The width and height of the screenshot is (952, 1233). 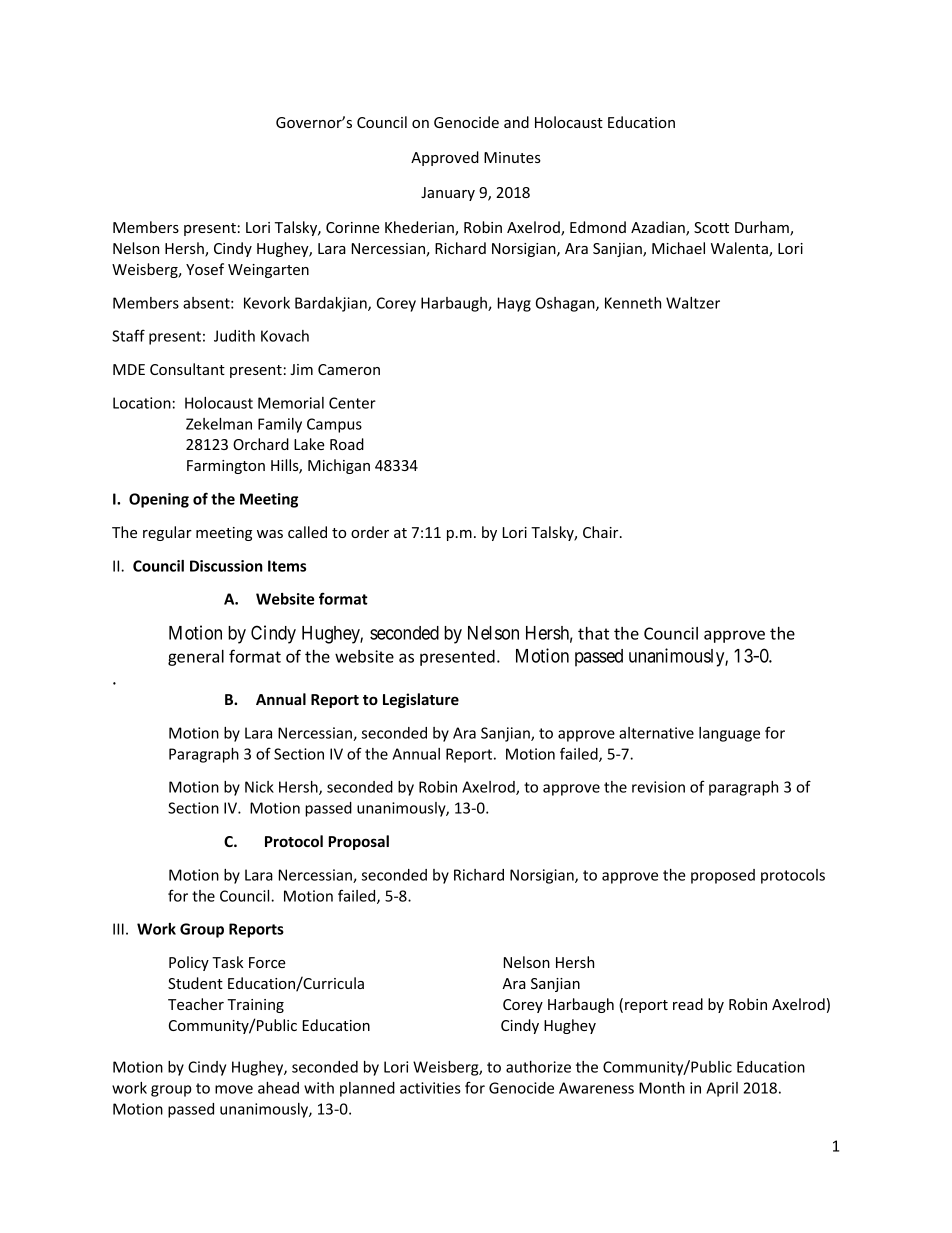 What do you see at coordinates (205, 269) in the screenshot?
I see `Yosef` at bounding box center [205, 269].
